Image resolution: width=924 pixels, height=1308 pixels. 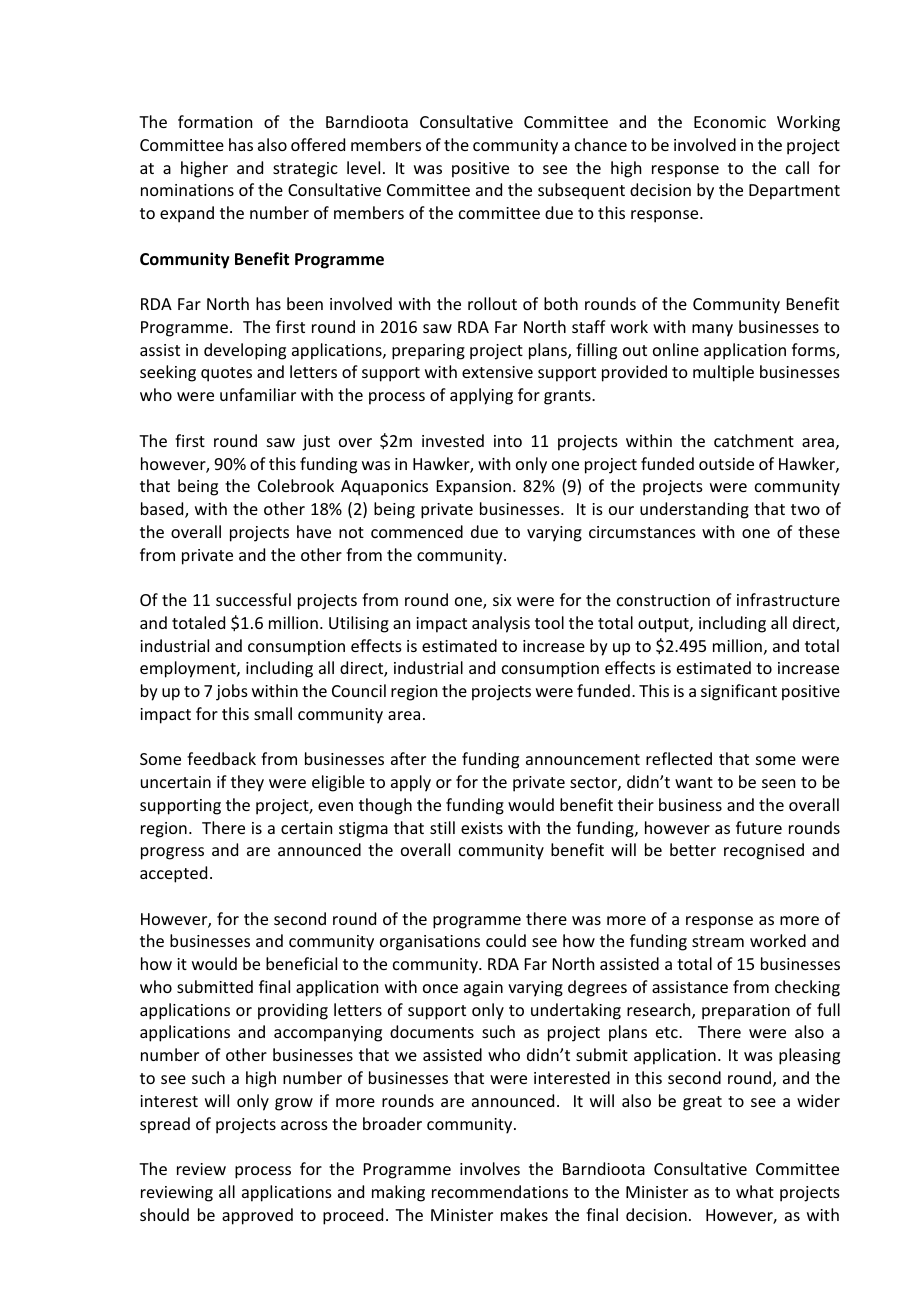 I want to click on what, so click(x=755, y=1191).
